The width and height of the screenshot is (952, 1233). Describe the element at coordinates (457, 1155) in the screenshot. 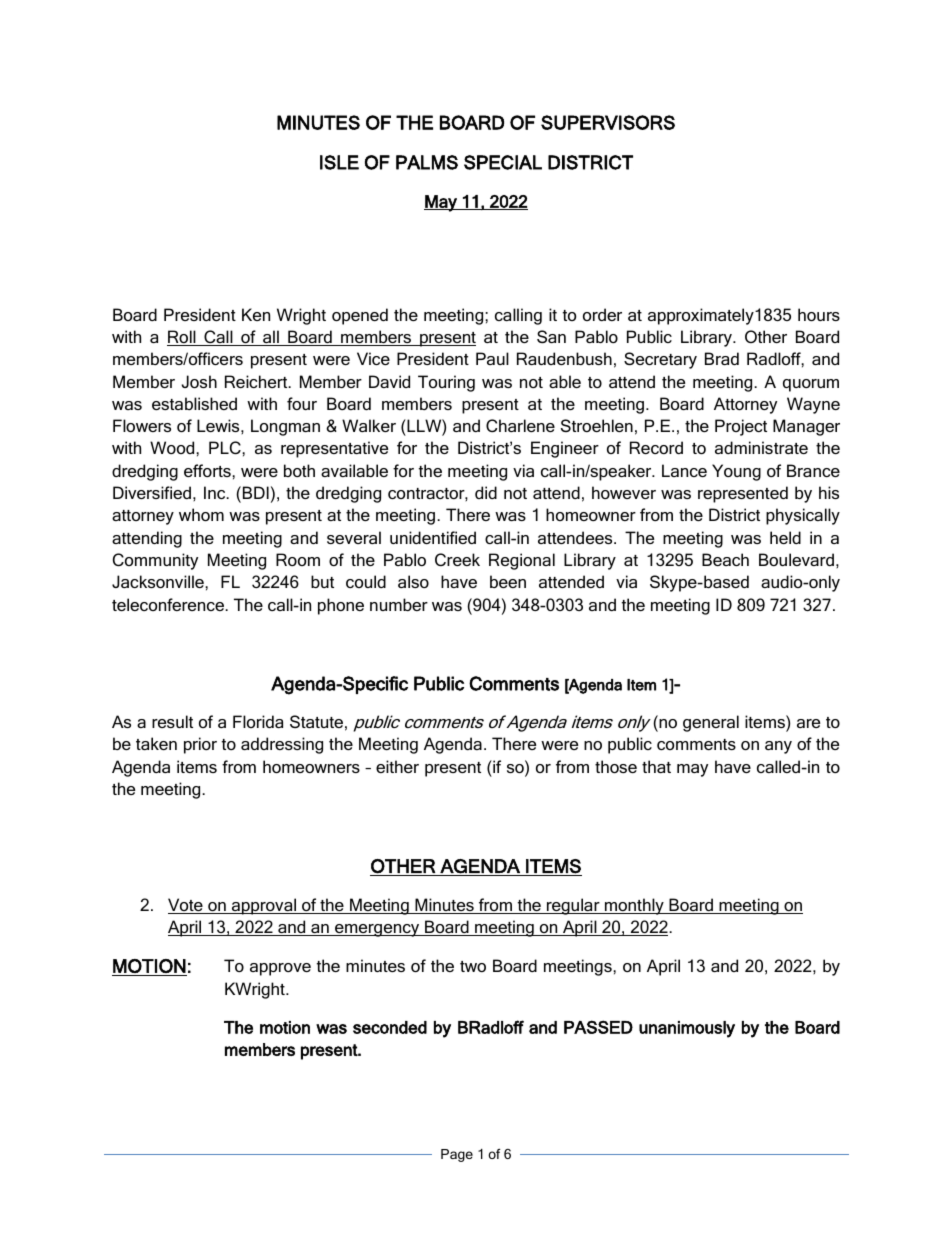

I see `Page` at that location.
